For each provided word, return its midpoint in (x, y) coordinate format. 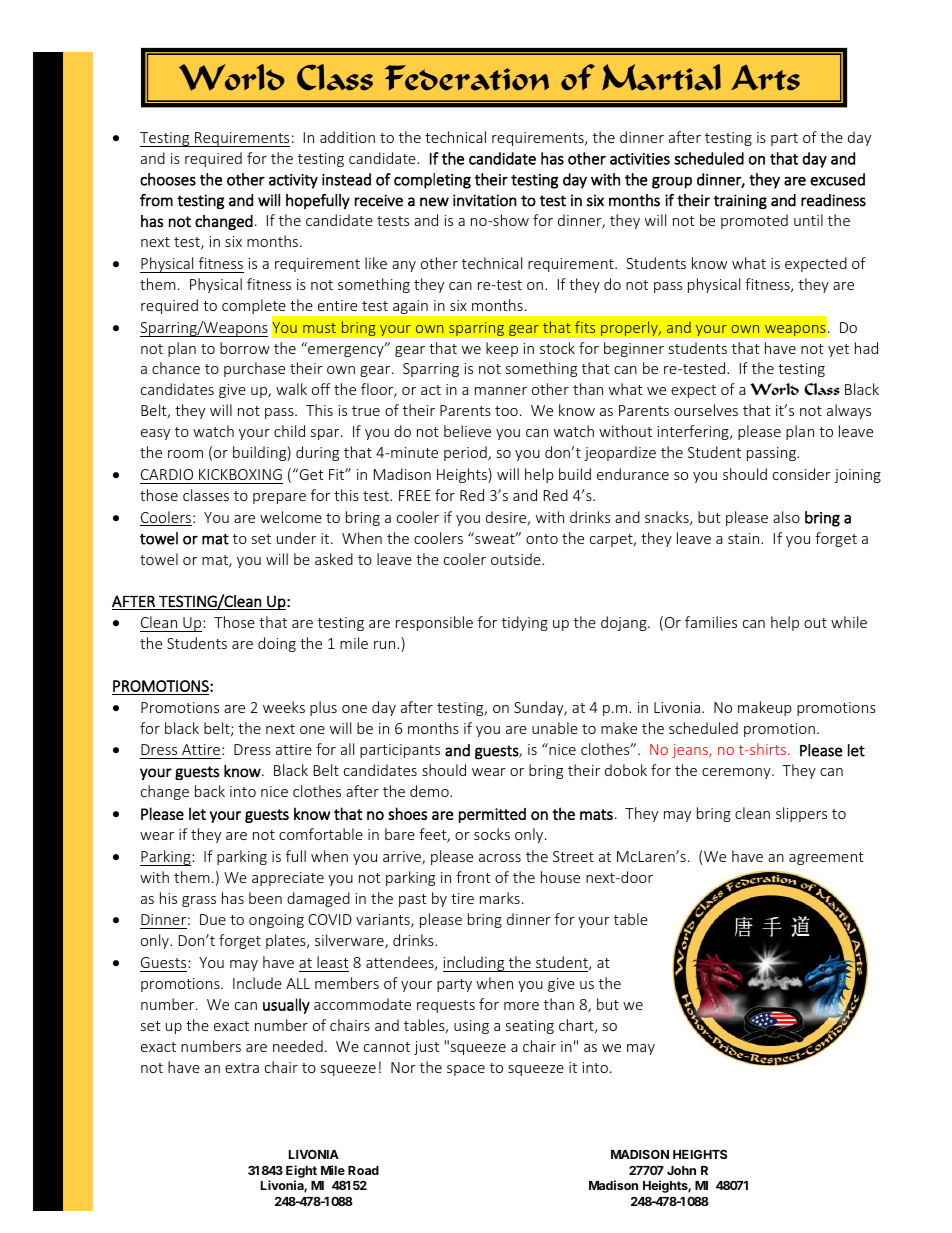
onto (542, 539)
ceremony (737, 773)
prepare (279, 498)
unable (555, 728)
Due (213, 919)
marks (500, 898)
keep (502, 349)
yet (838, 350)
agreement (826, 858)
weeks (284, 707)
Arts (765, 78)
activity (293, 181)
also (786, 517)
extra (242, 1068)
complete (255, 308)
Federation (467, 78)
